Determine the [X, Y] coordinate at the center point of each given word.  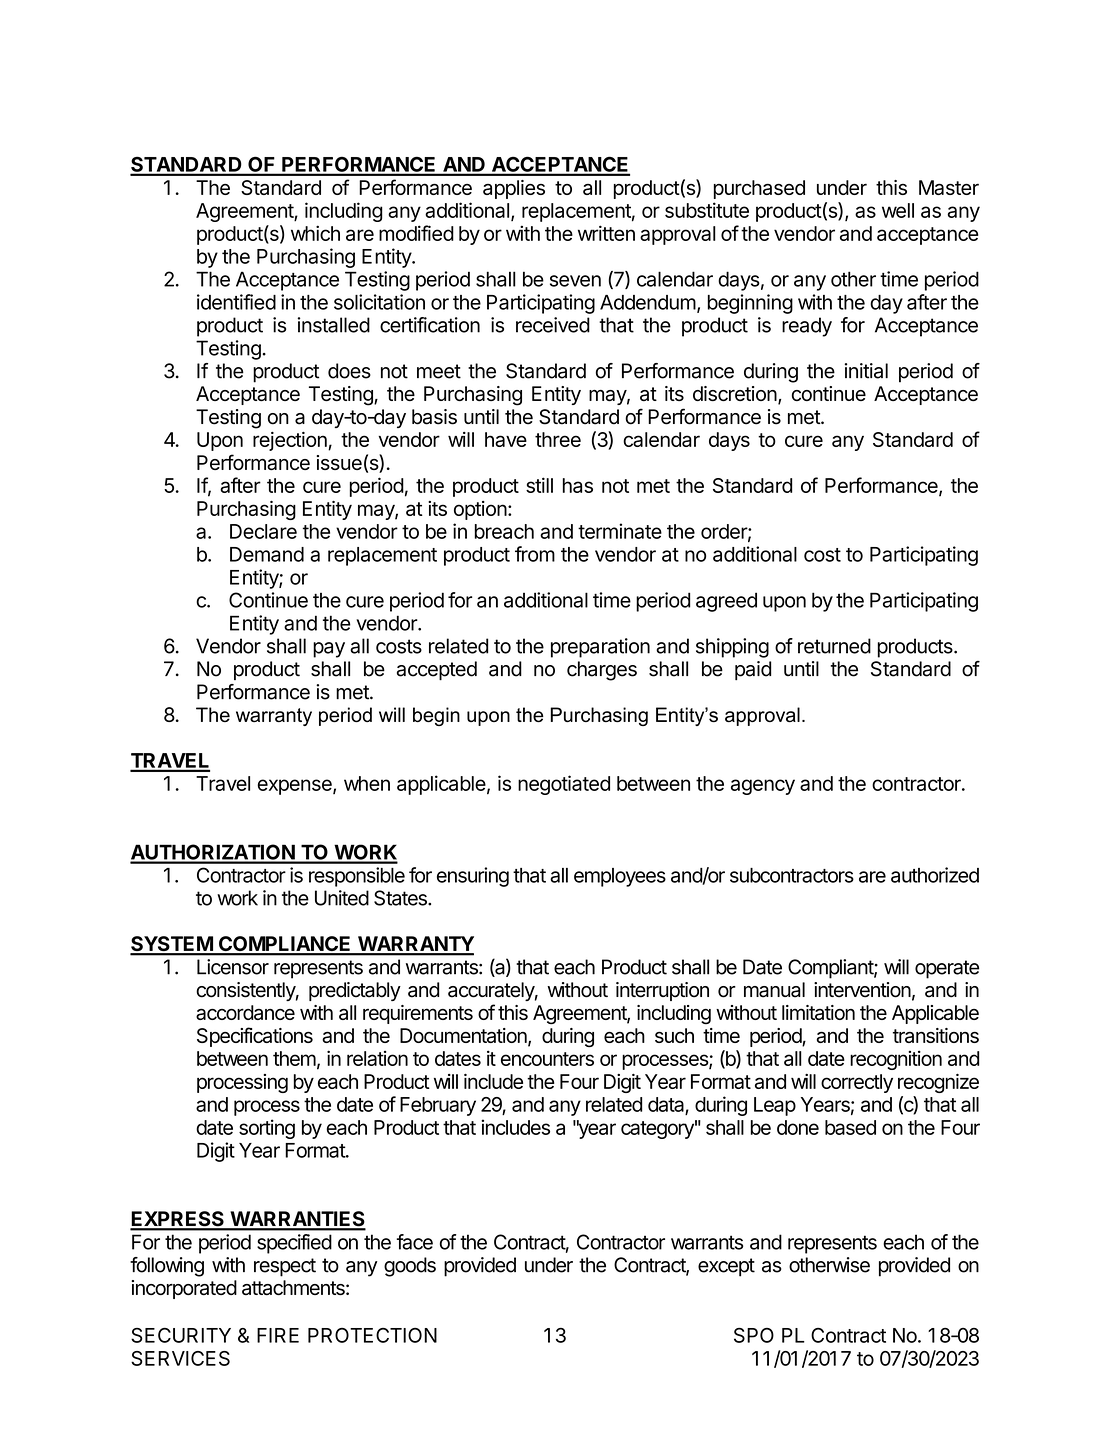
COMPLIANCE [285, 945]
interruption [662, 991]
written [606, 233]
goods [410, 1267]
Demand [267, 554]
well [898, 210]
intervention [862, 990]
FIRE [278, 1335]
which [315, 233]
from [535, 554]
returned [834, 646]
